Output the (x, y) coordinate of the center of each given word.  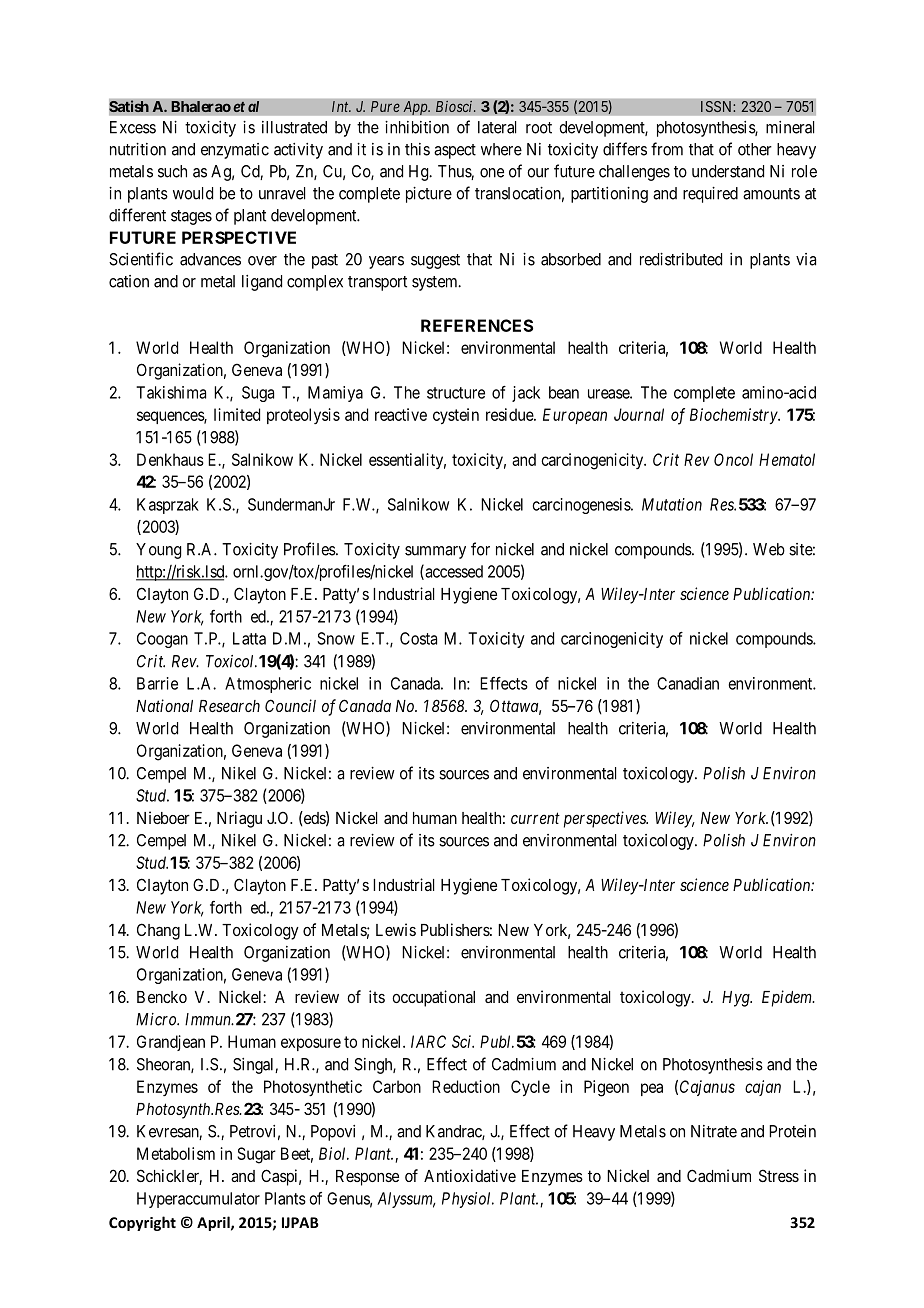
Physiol (468, 1200)
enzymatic (235, 151)
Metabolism (176, 1153)
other (755, 149)
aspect (455, 151)
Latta (249, 638)
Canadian (688, 683)
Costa (418, 638)
